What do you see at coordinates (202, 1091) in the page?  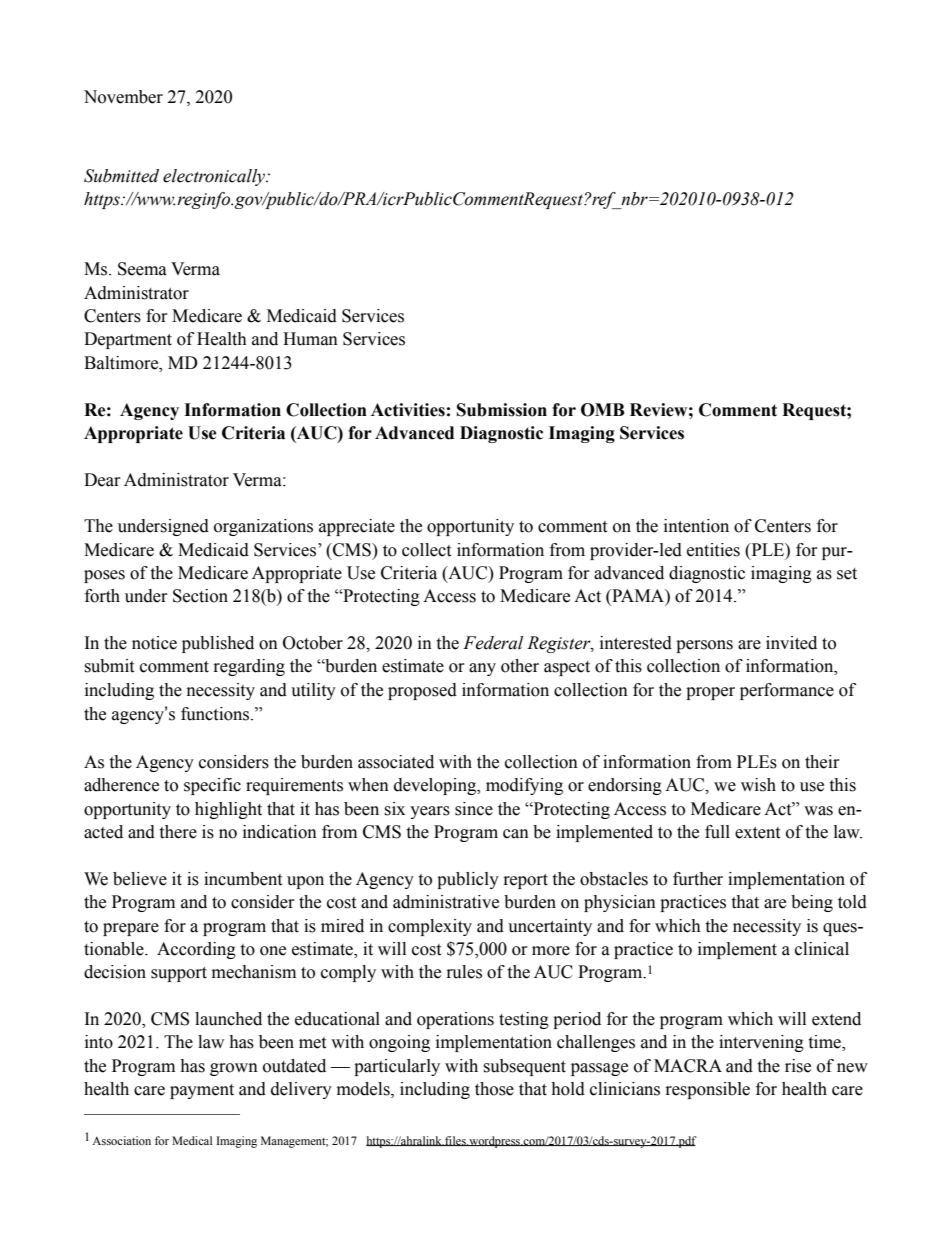 I see `payment` at bounding box center [202, 1091].
